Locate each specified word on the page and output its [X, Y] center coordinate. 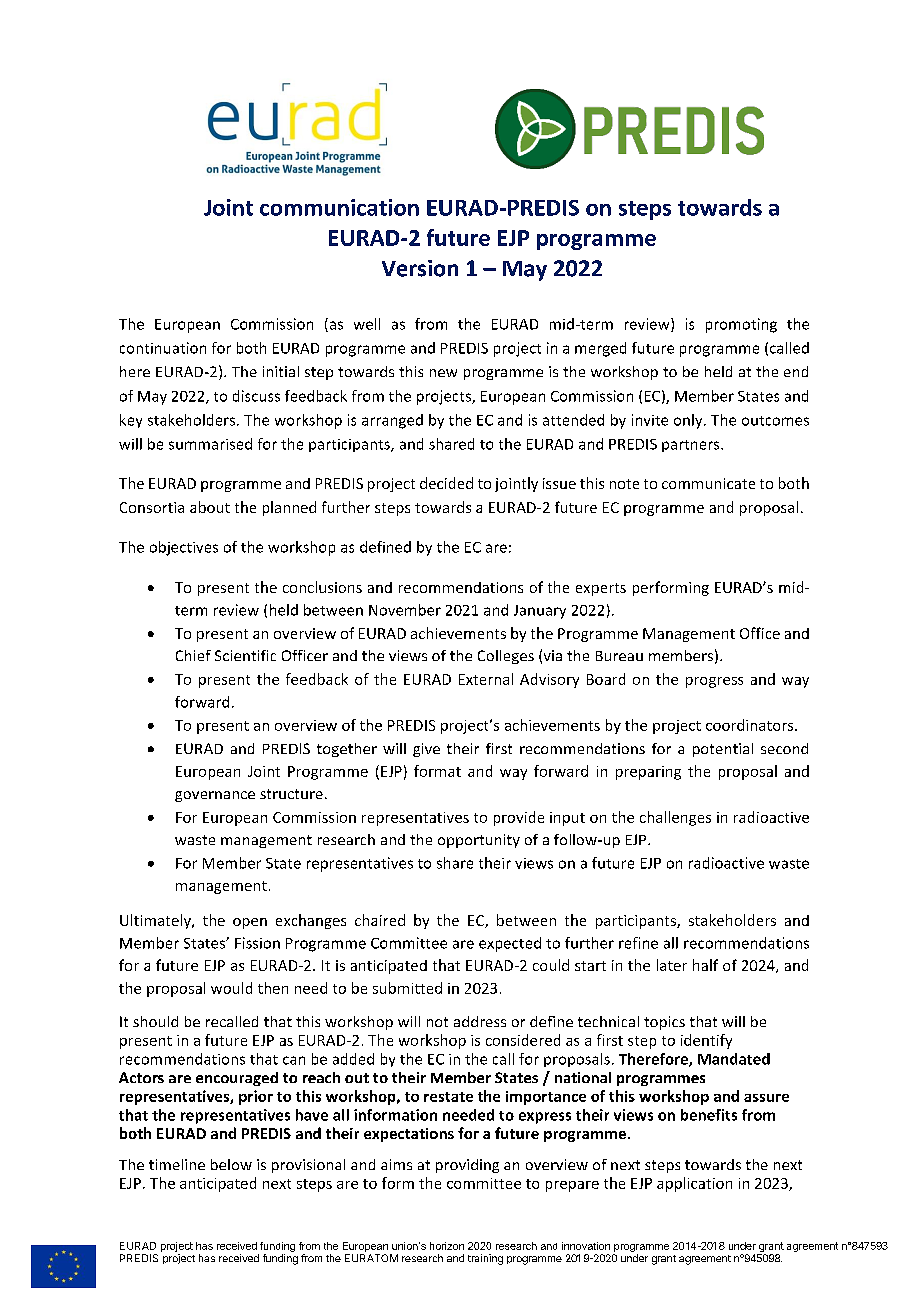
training [485, 1259]
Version [420, 268]
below [231, 1164]
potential [723, 750]
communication [339, 207]
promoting [741, 325]
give [426, 750]
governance [215, 796]
